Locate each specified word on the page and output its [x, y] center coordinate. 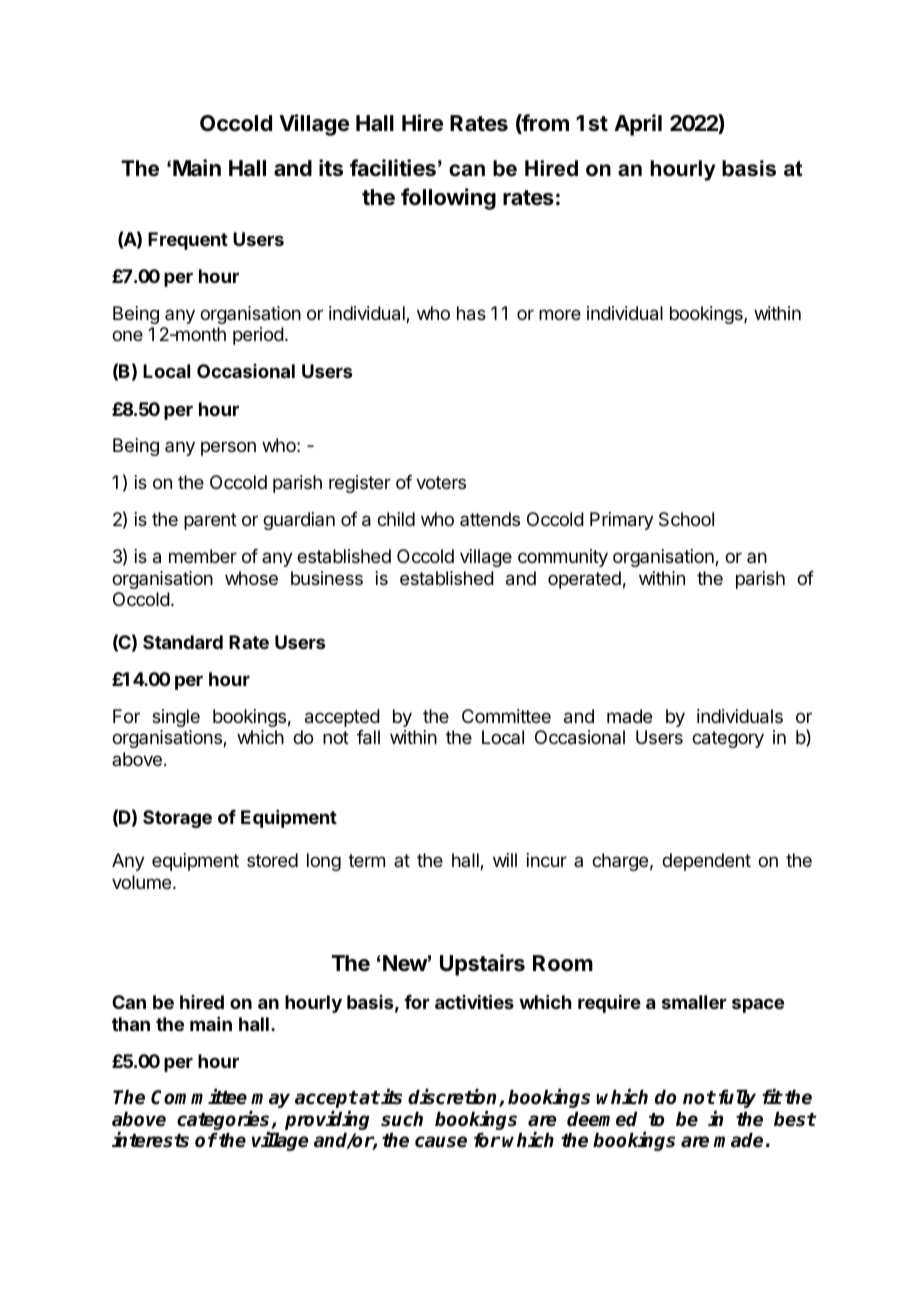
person [228, 448]
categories [224, 1122]
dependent [706, 862]
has [471, 313]
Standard [183, 642]
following [448, 199]
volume [143, 882]
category [728, 739]
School [686, 519]
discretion [454, 1098]
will [505, 860]
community [563, 558]
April [638, 125]
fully [737, 1098]
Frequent [188, 241]
